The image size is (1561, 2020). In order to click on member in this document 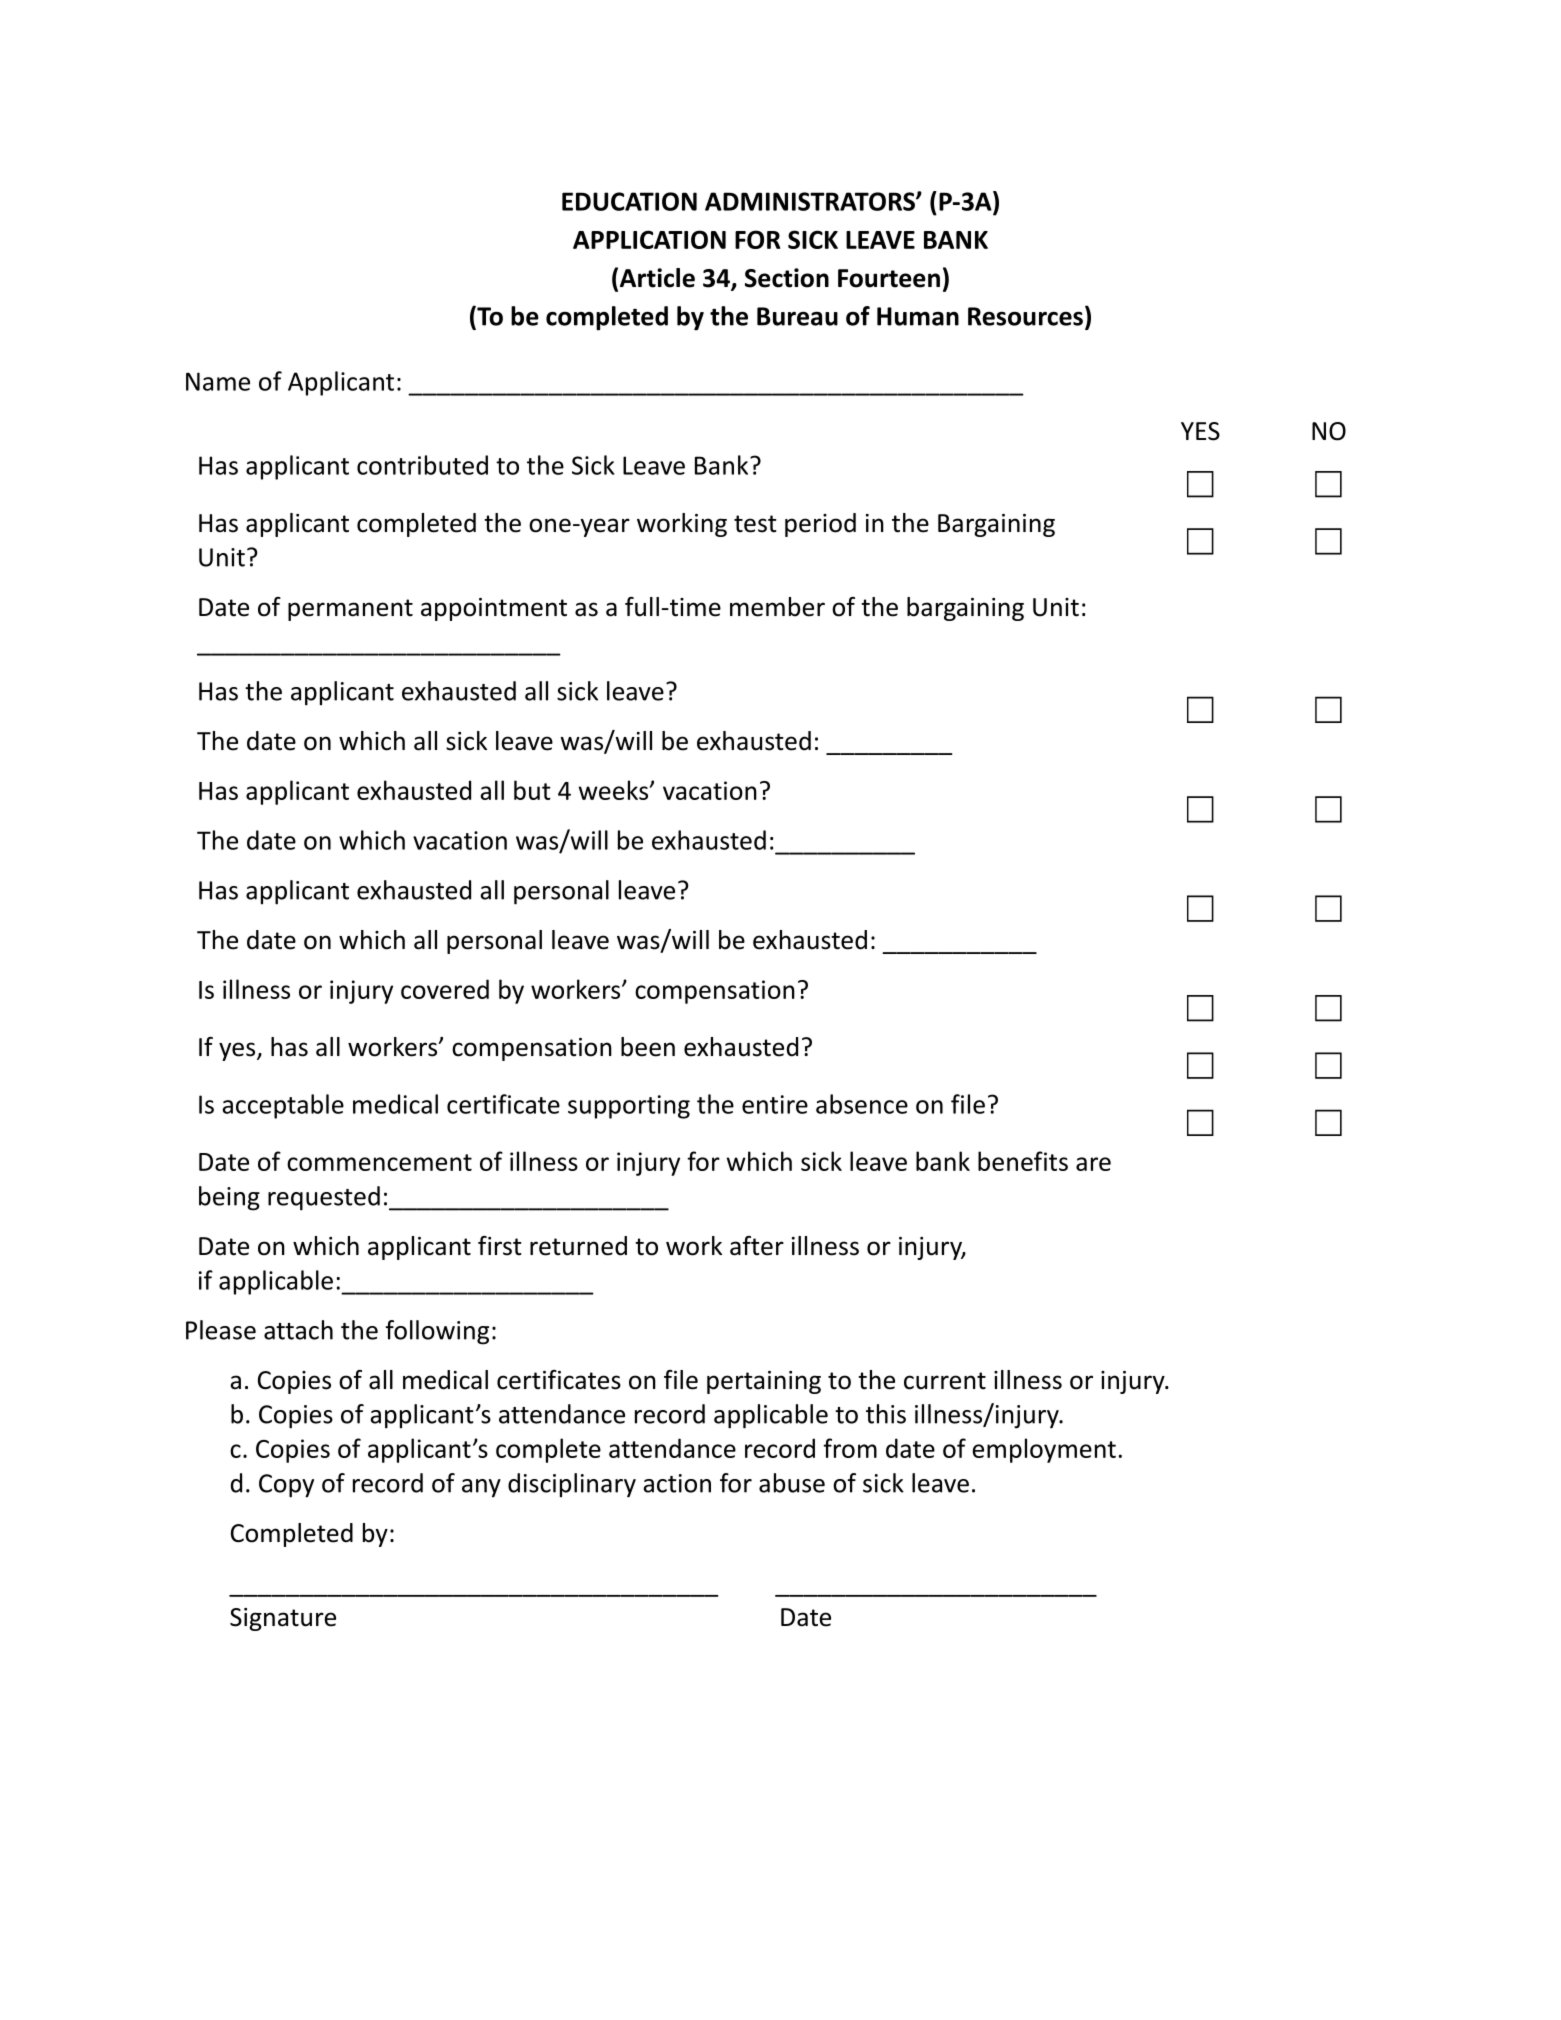, I will do `click(777, 607)`.
